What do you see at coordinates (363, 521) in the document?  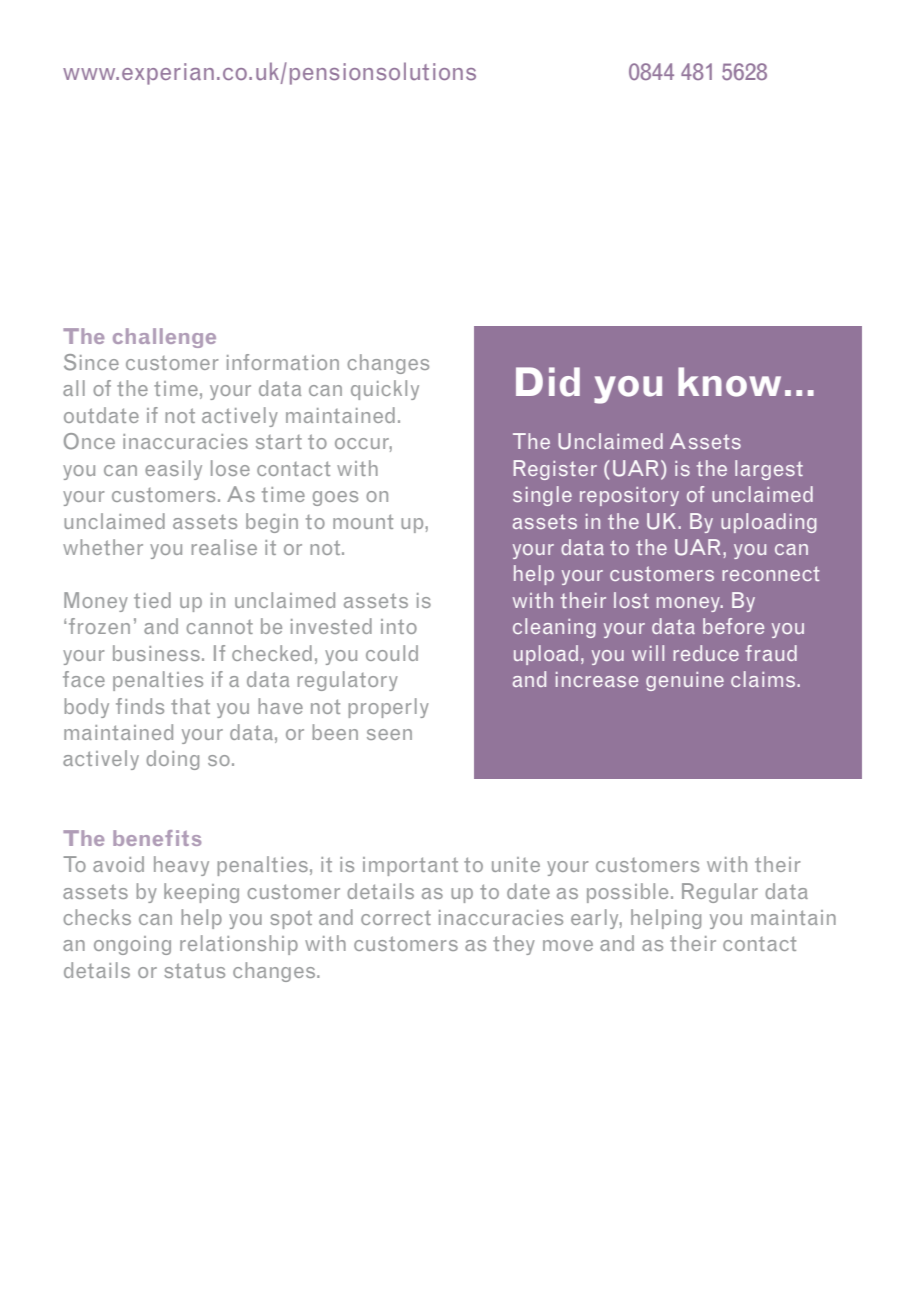 I see `mount` at bounding box center [363, 521].
